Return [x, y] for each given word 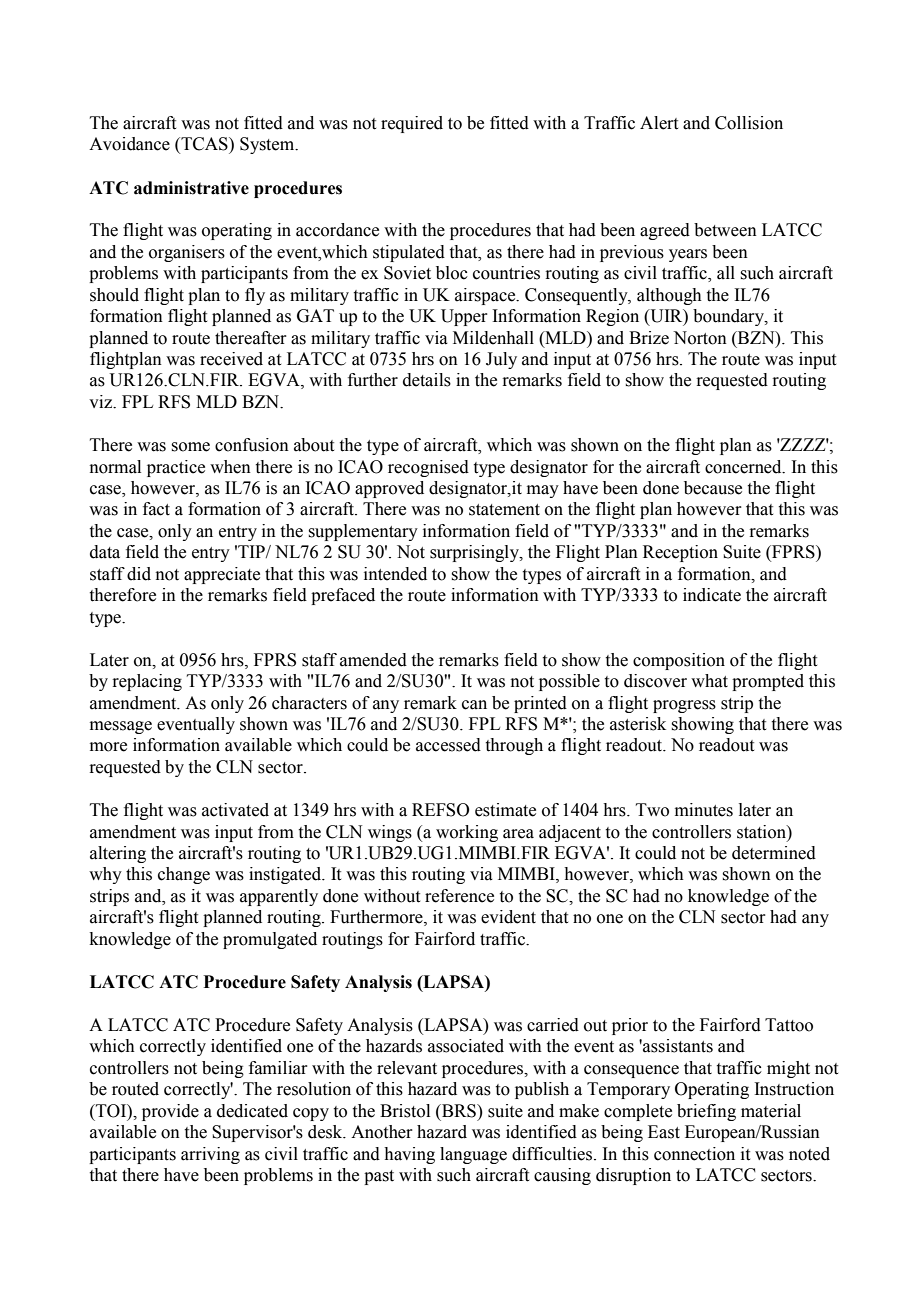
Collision [749, 123]
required [412, 124]
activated [235, 810]
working [467, 833]
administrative [191, 188]
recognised [428, 468]
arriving [210, 1155]
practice [176, 468]
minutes [704, 810]
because [713, 488]
